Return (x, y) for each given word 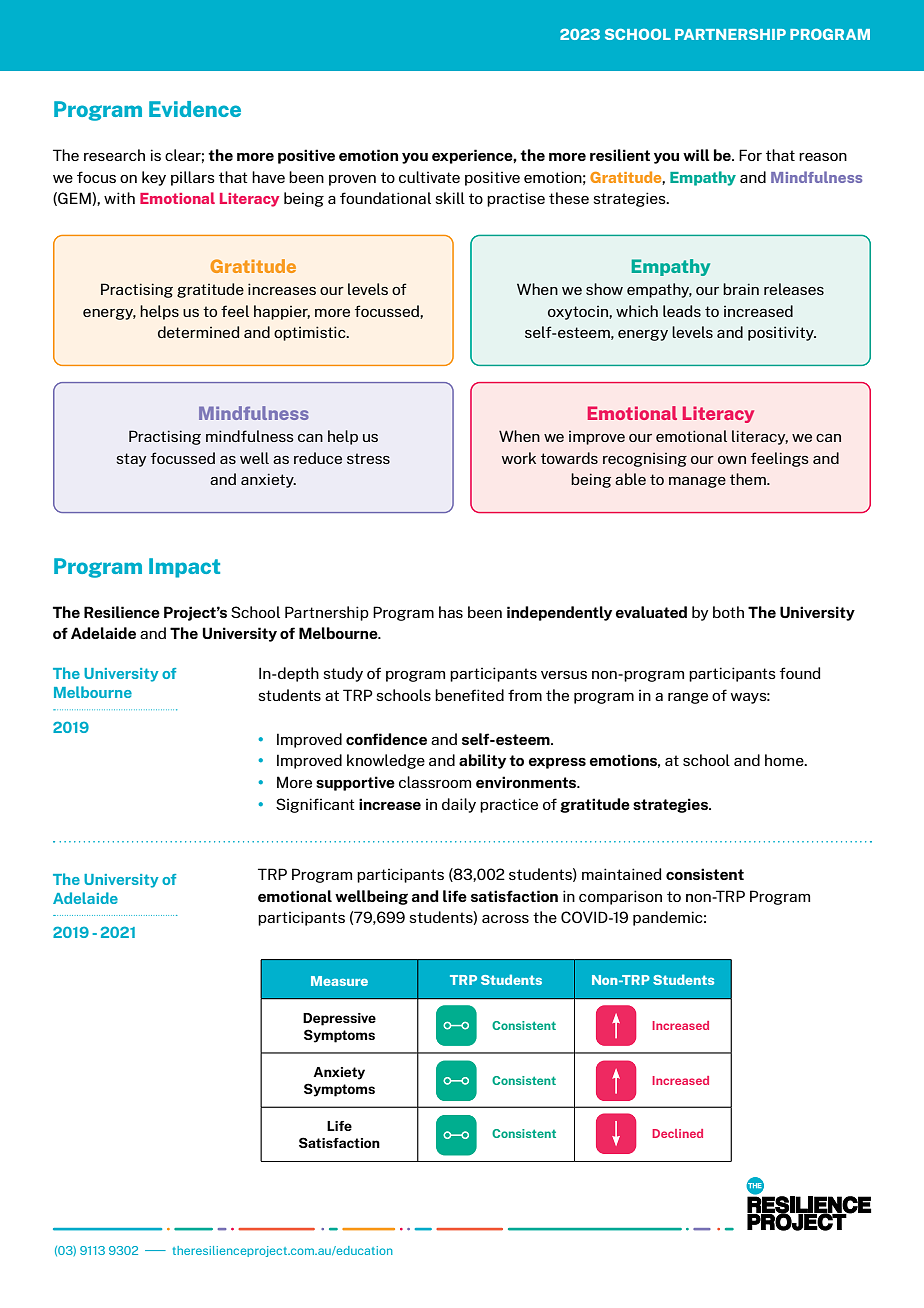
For (750, 155)
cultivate (429, 177)
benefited (469, 695)
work (519, 458)
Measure (339, 981)
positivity (782, 333)
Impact (184, 568)
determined (198, 332)
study (343, 674)
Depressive (339, 1019)
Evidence (195, 109)
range (688, 698)
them (749, 479)
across (505, 919)
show (604, 289)
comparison (620, 897)
